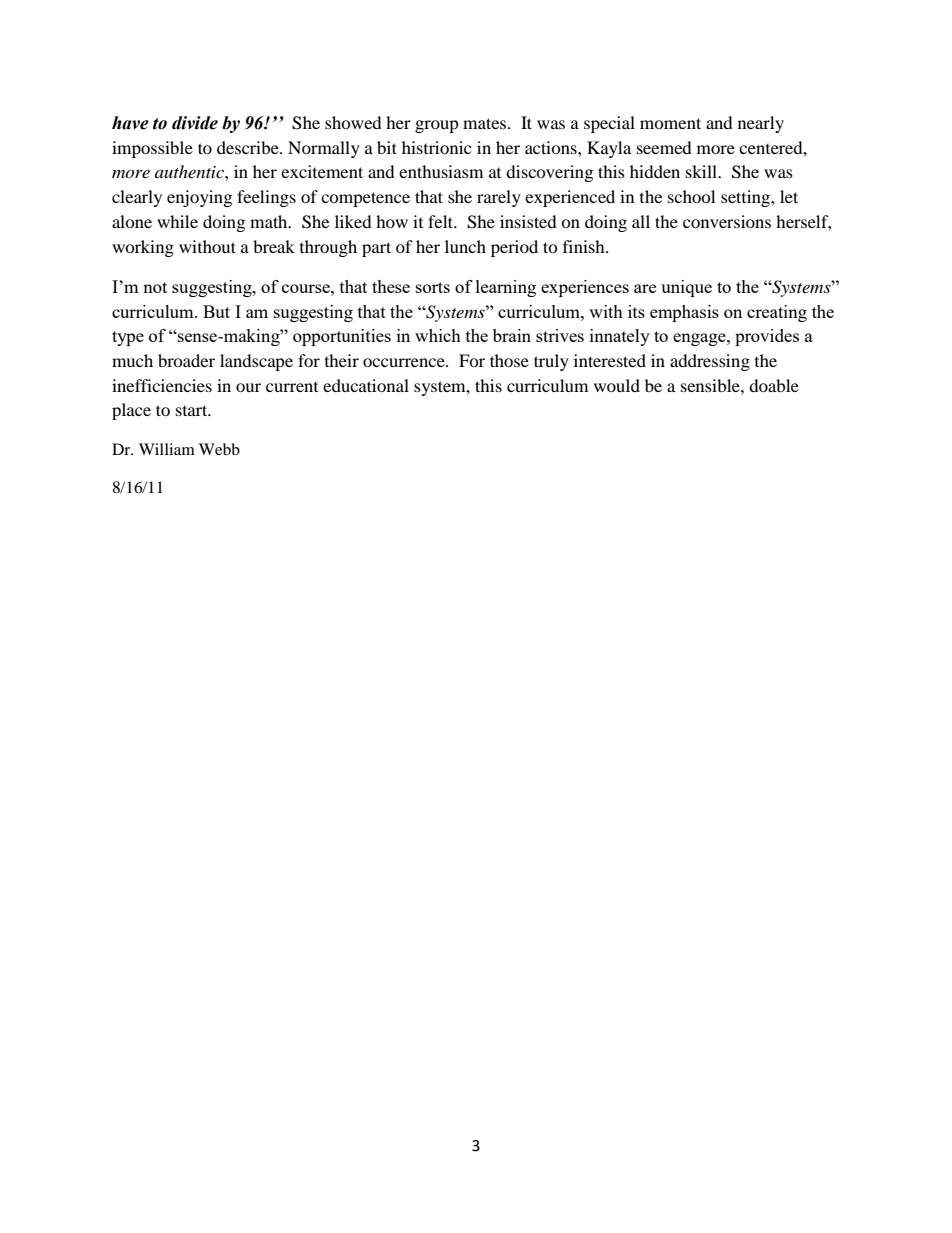  What do you see at coordinates (195, 123) in the document?
I see `divide` at bounding box center [195, 123].
